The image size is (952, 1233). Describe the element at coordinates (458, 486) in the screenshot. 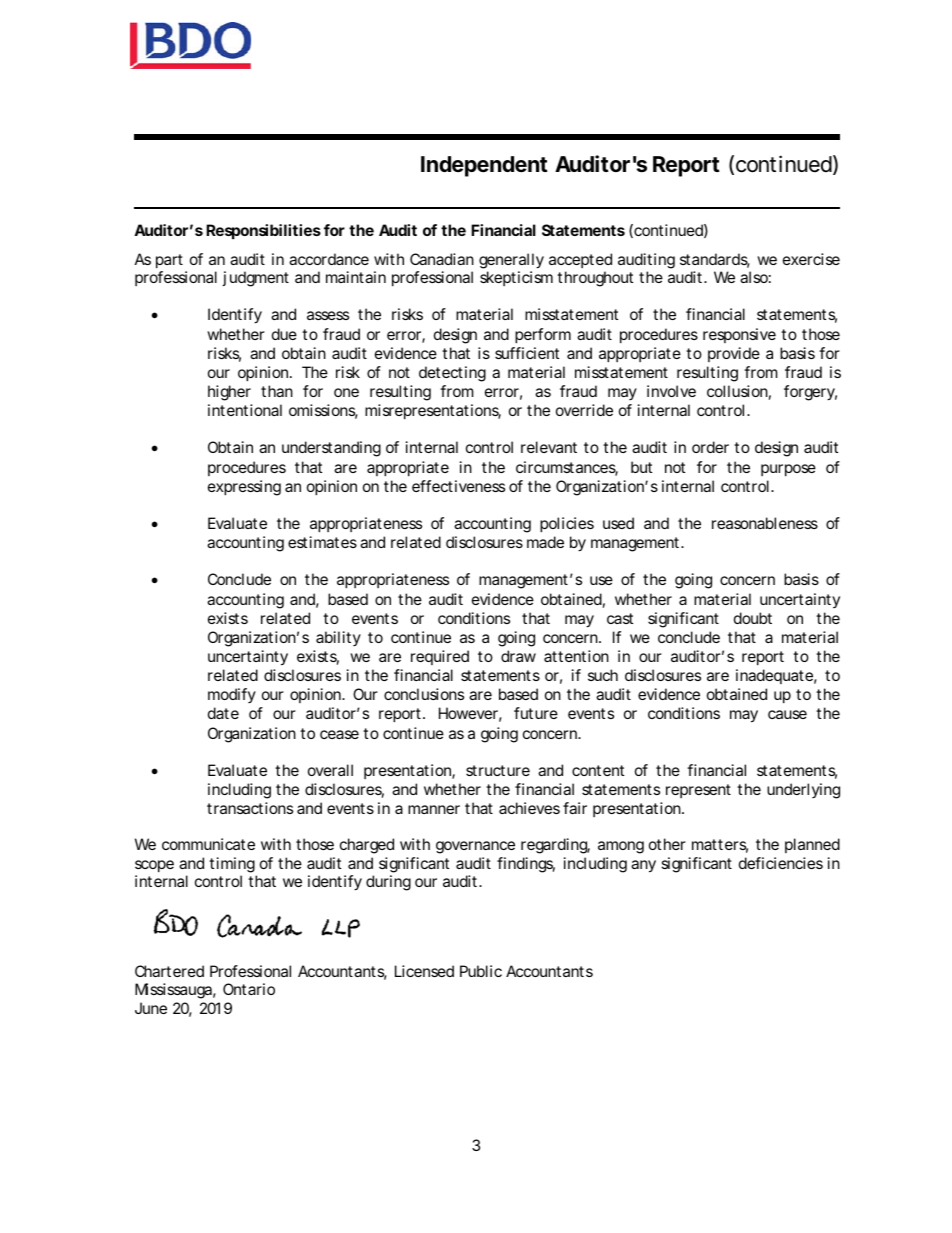

I see `effectiveness` at that location.
